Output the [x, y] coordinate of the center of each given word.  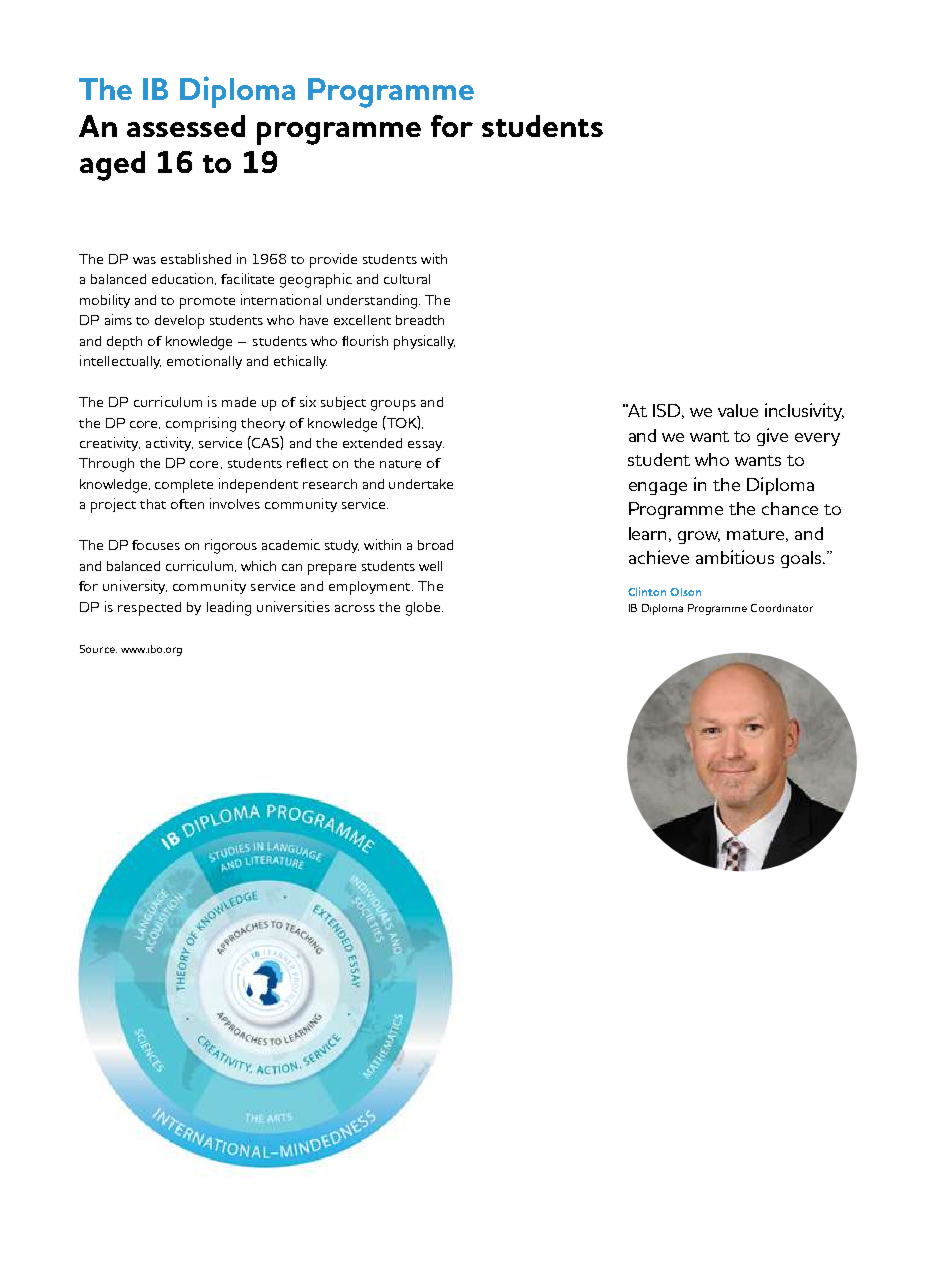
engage [658, 488]
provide [333, 260]
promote [207, 303]
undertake [421, 484]
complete [184, 486]
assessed [186, 126]
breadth [420, 320]
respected [149, 609]
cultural [407, 279]
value [738, 410]
